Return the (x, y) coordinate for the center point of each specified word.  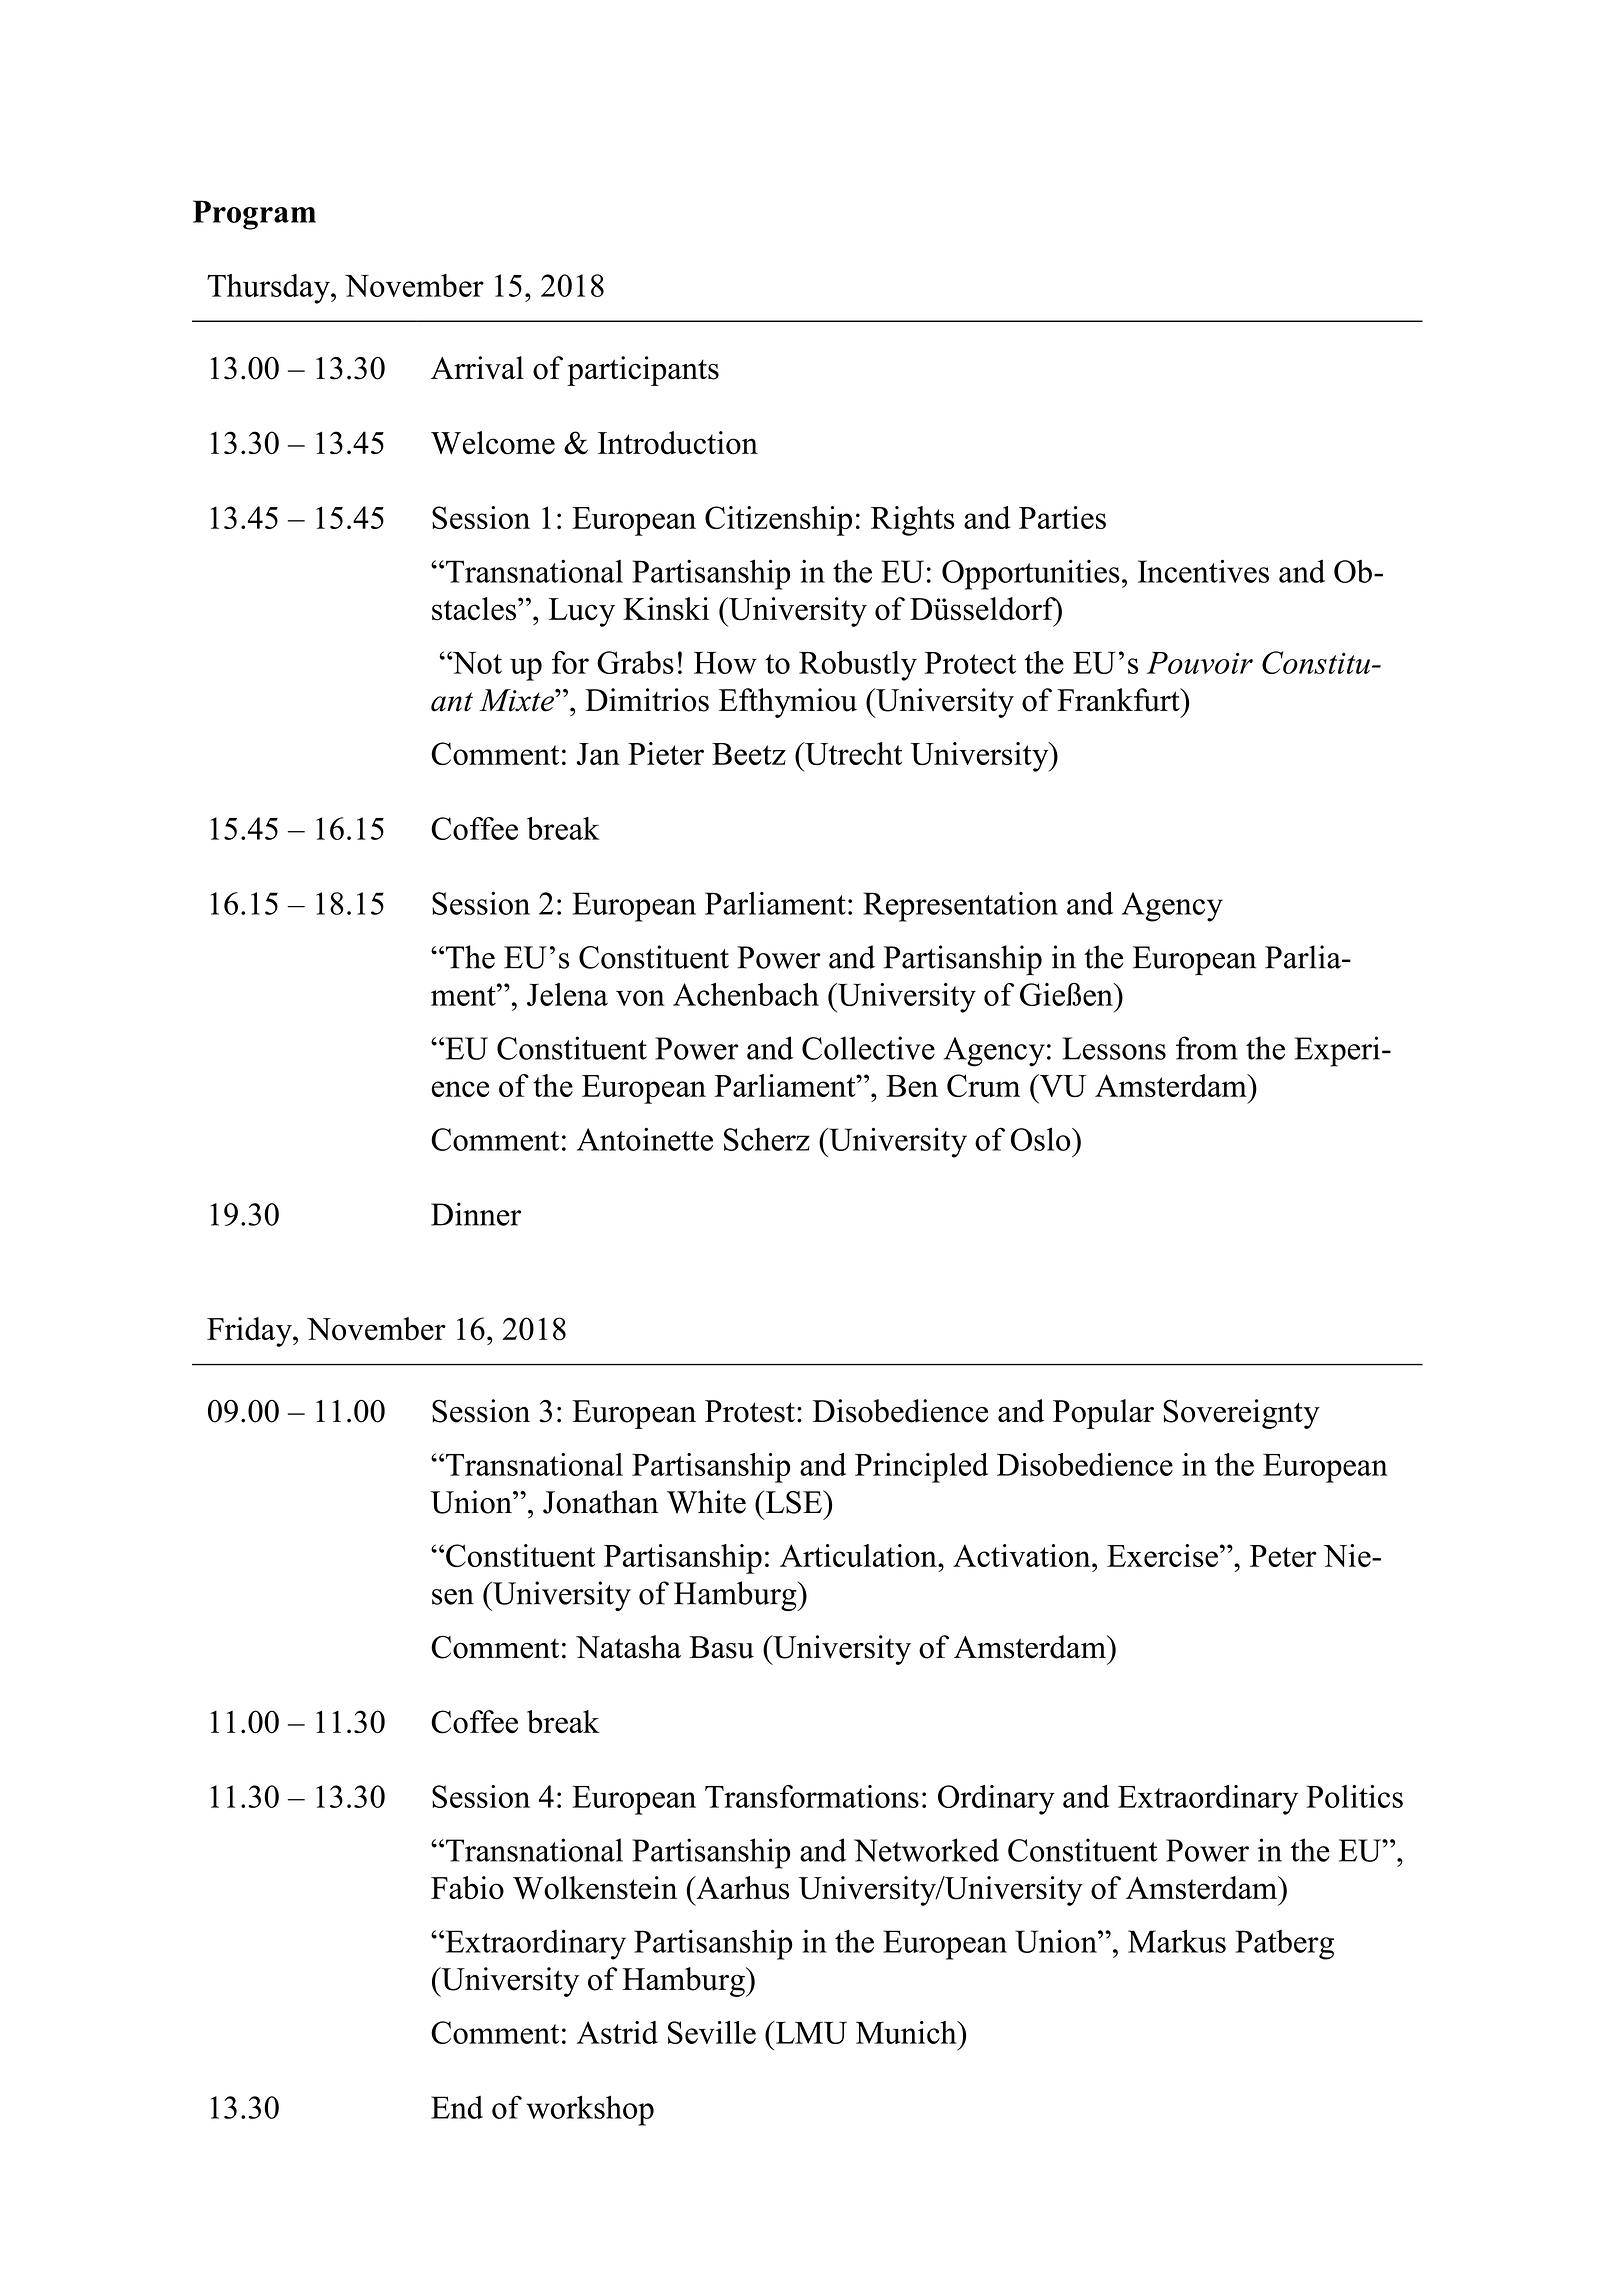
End (457, 2107)
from (1207, 1048)
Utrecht (852, 753)
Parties (1062, 517)
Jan (598, 754)
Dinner (476, 1214)
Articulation (859, 1555)
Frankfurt (1119, 700)
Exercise (1162, 1555)
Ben (912, 1086)
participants (643, 371)
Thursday (269, 289)
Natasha (628, 1647)
